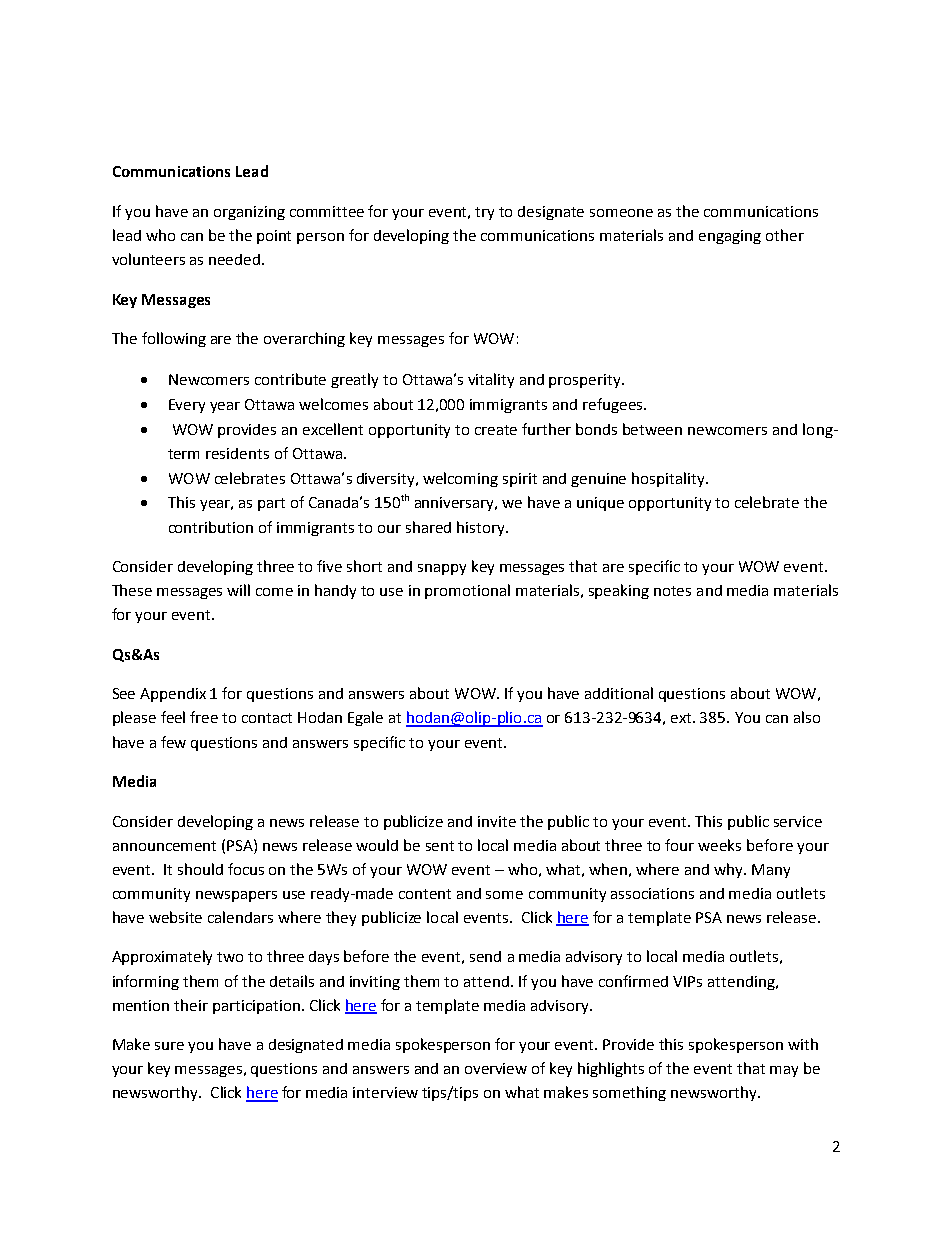 Image resolution: width=952 pixels, height=1233 pixels. What do you see at coordinates (719, 845) in the image?
I see `weeks` at bounding box center [719, 845].
